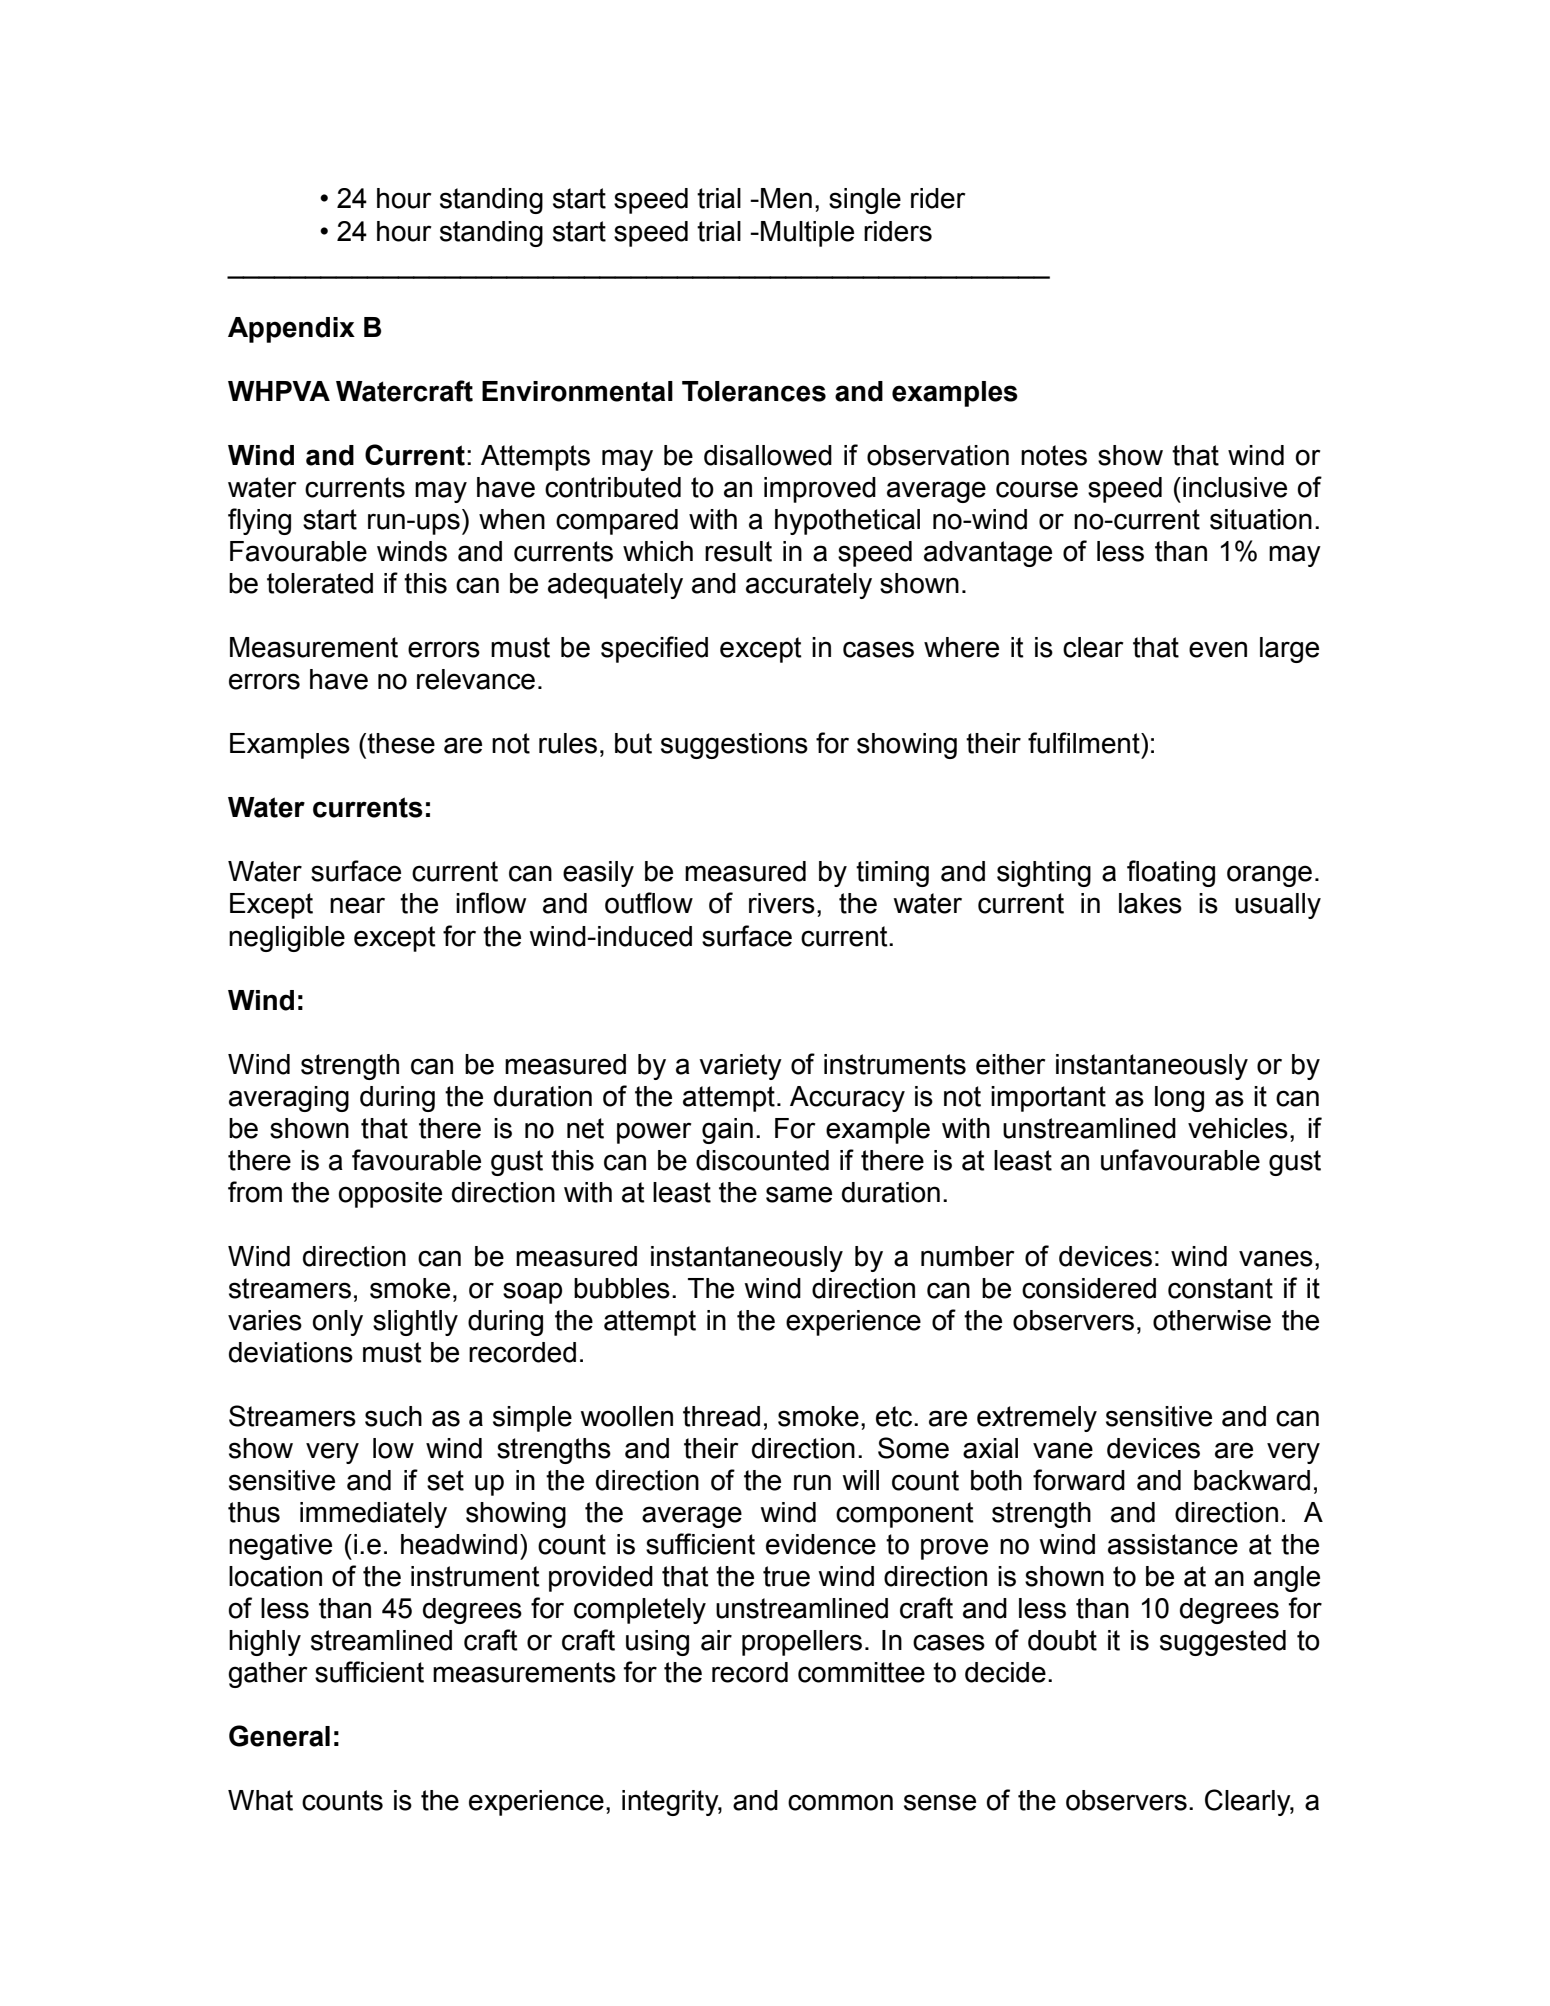 The height and width of the screenshot is (2006, 1550). What do you see at coordinates (840, 1802) in the screenshot?
I see `common` at bounding box center [840, 1802].
